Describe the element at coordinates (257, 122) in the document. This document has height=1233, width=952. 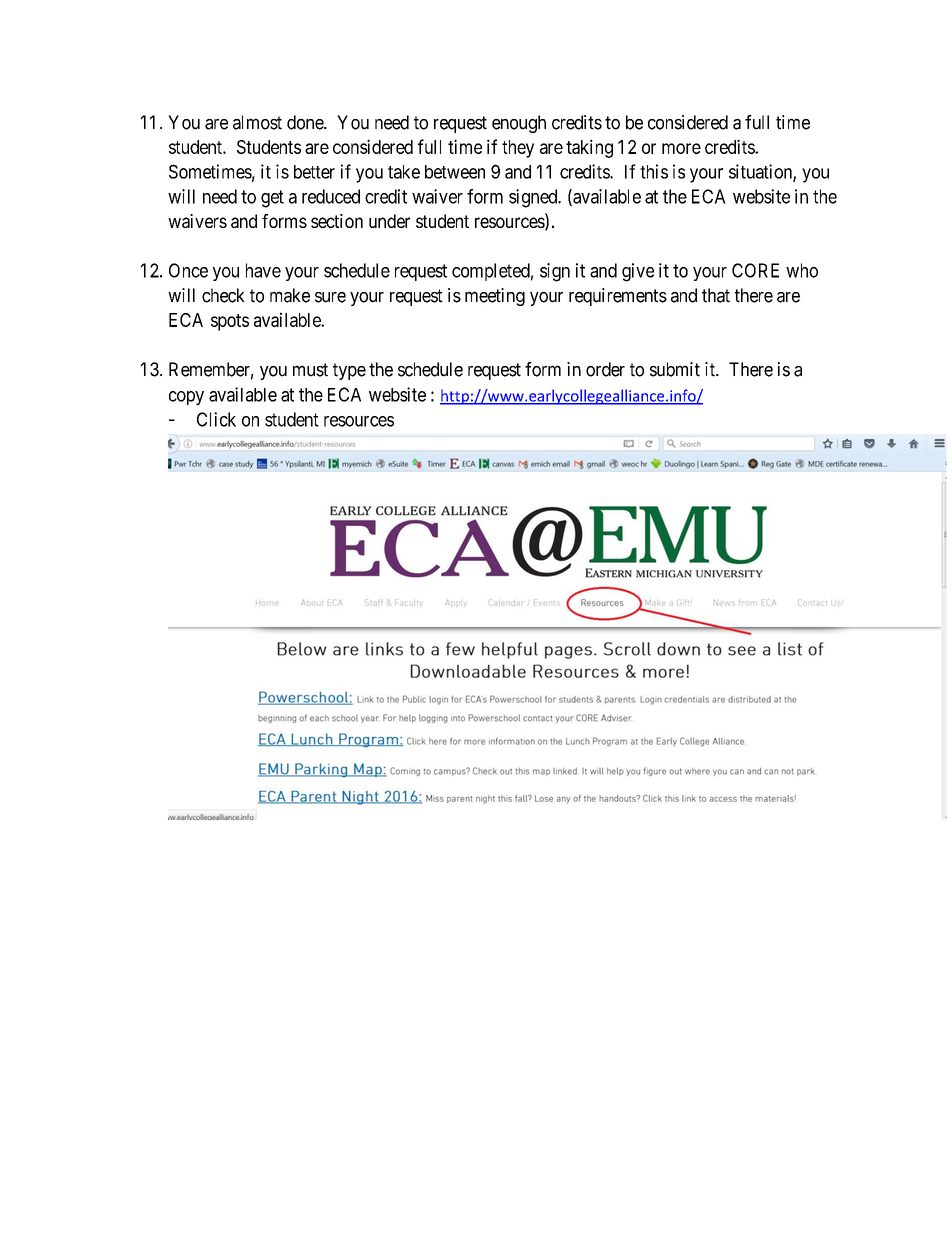
I see `almost` at that location.
